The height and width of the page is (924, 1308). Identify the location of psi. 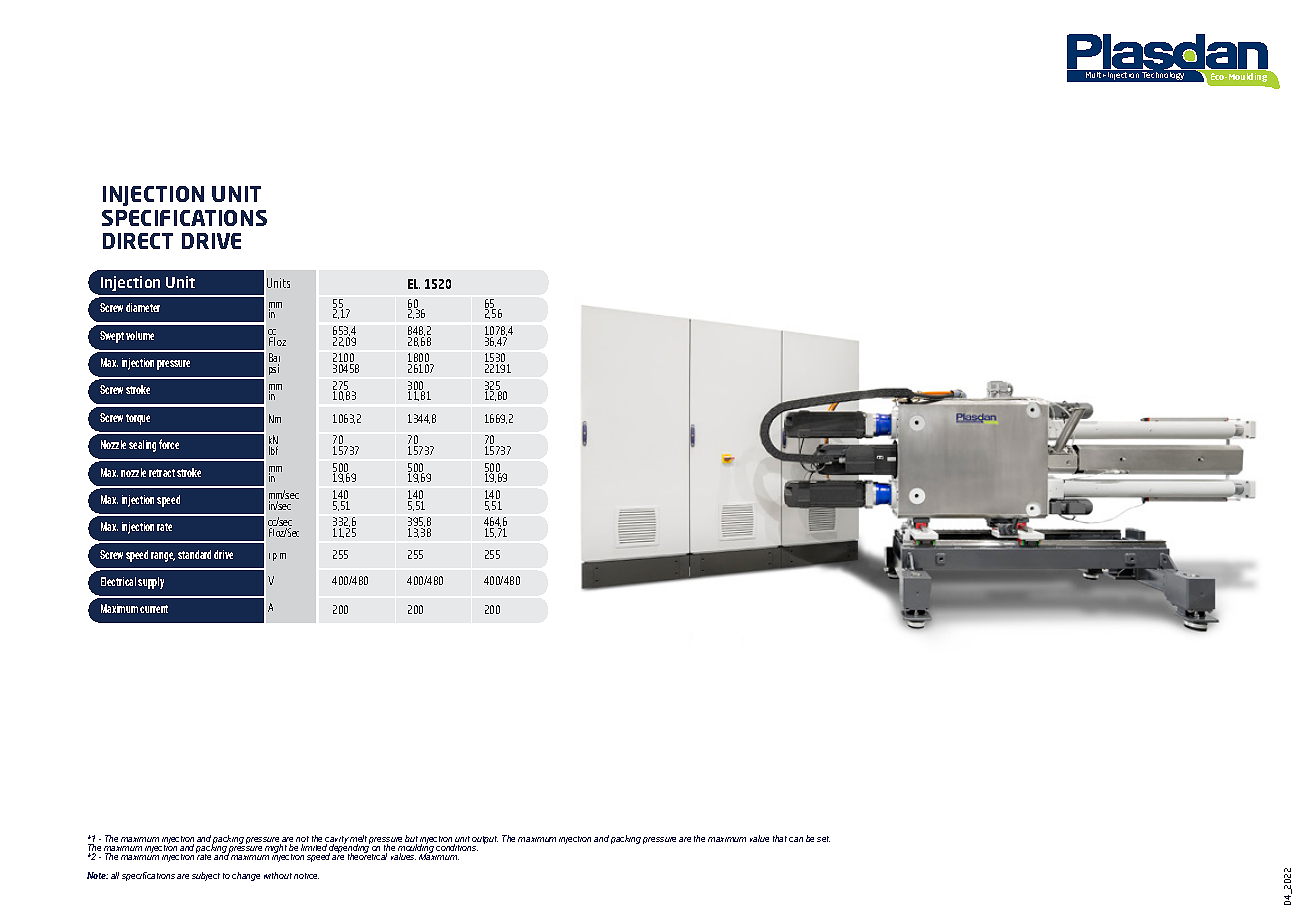
(274, 369).
